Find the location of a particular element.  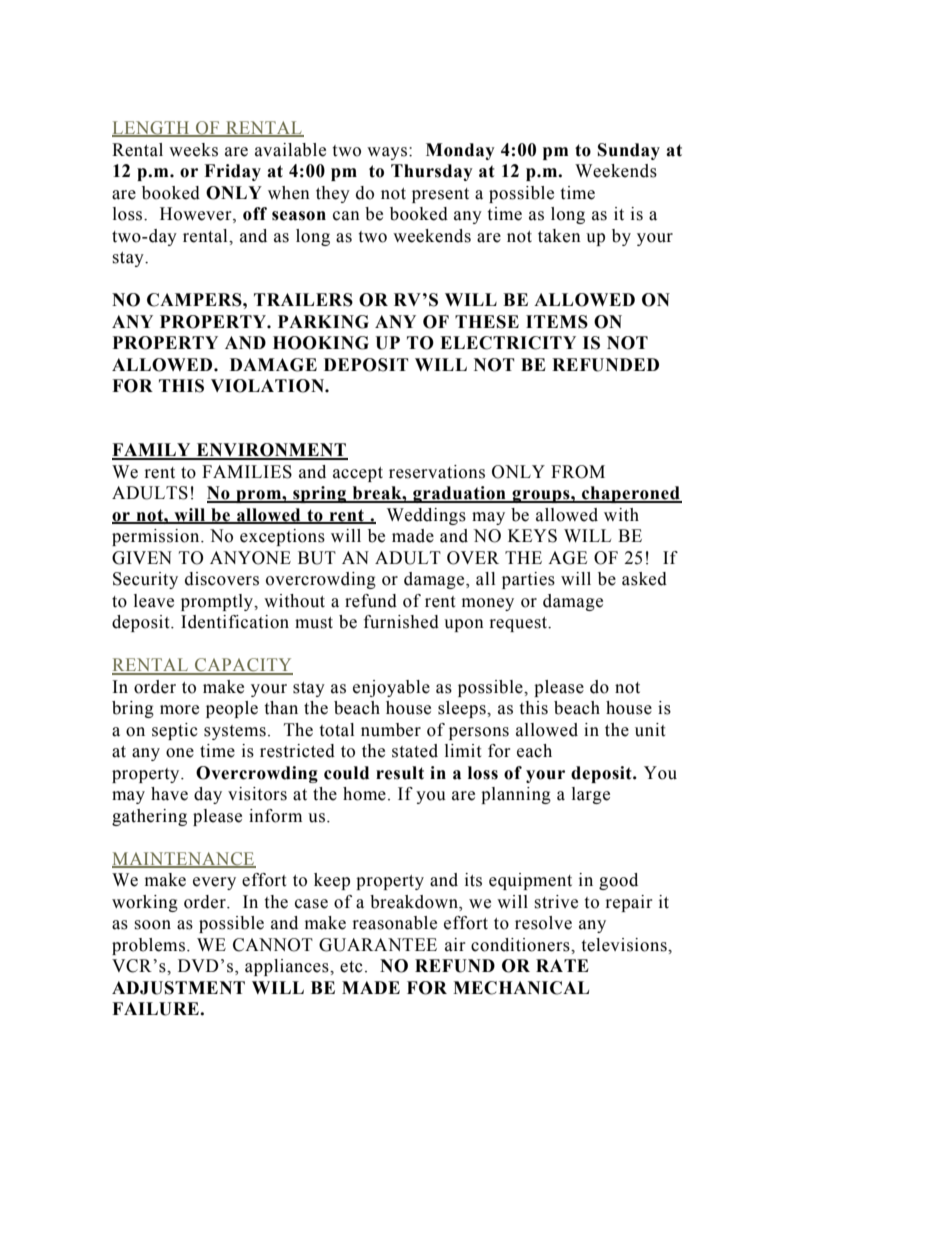

ITEMS is located at coordinates (557, 322).
